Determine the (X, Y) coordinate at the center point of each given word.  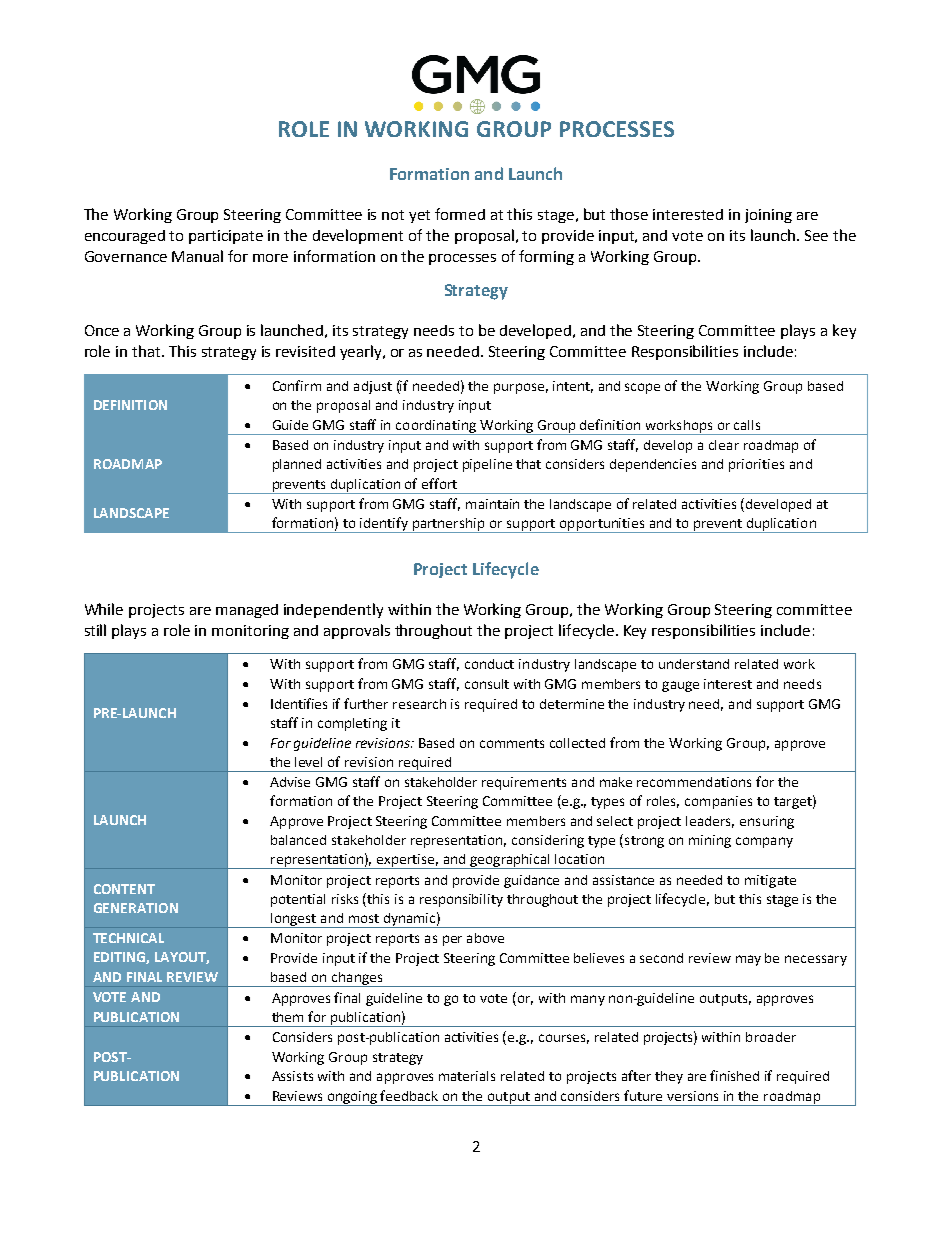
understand (694, 664)
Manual (197, 256)
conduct (489, 664)
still (95, 630)
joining (768, 216)
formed (460, 214)
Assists (292, 1076)
